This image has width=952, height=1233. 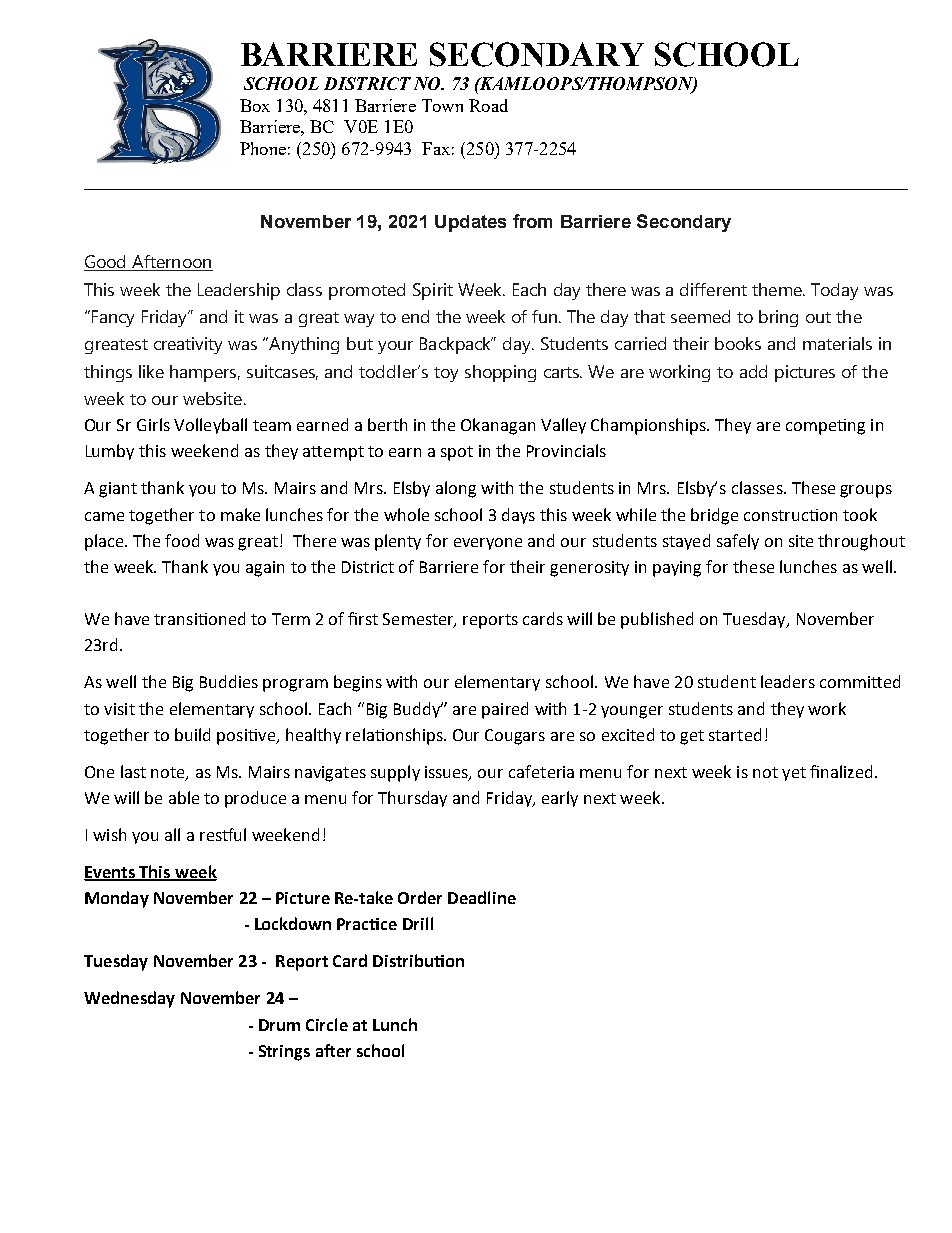 I want to click on Phone, so click(x=263, y=148).
